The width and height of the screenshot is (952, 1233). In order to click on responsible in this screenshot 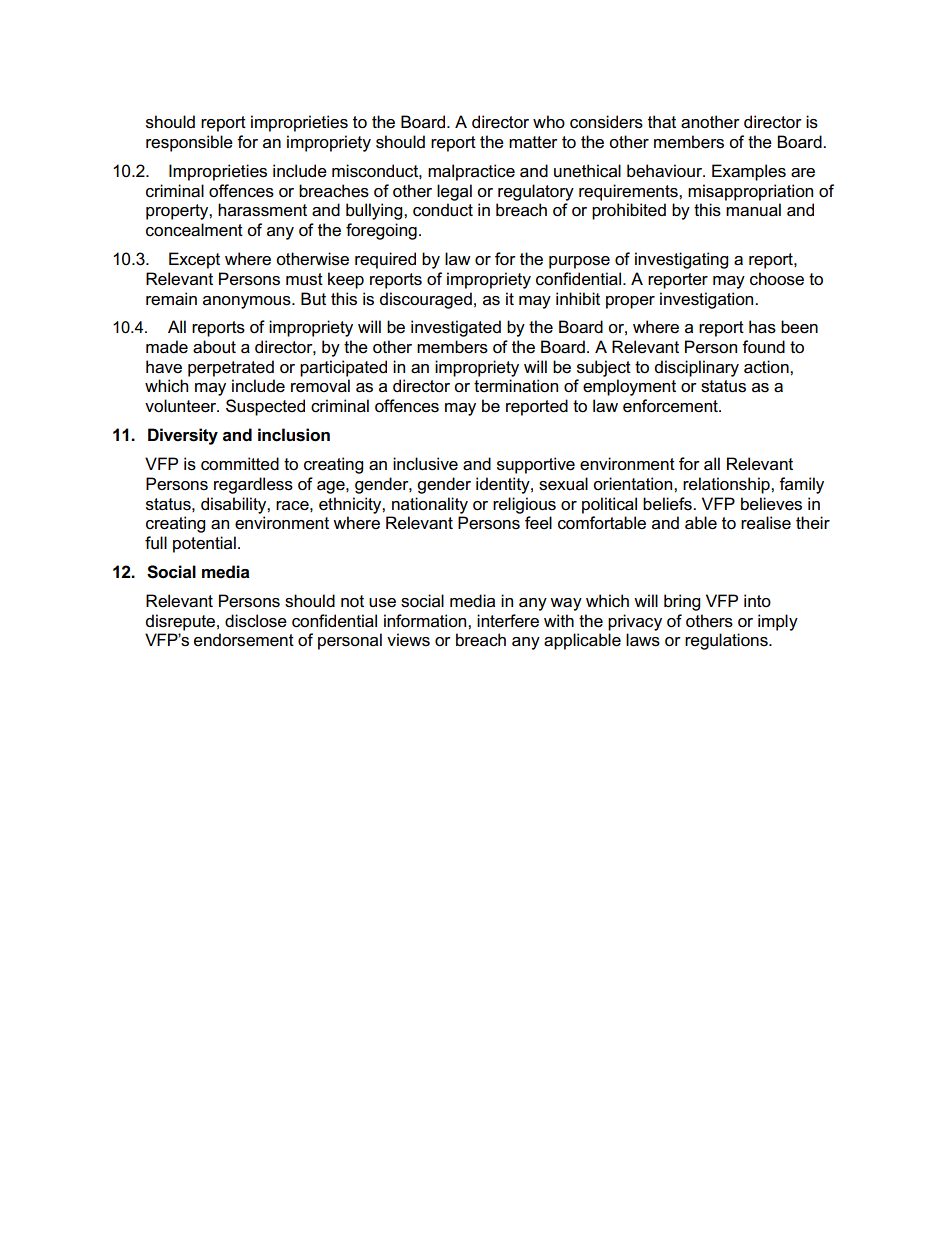, I will do `click(189, 143)`.
